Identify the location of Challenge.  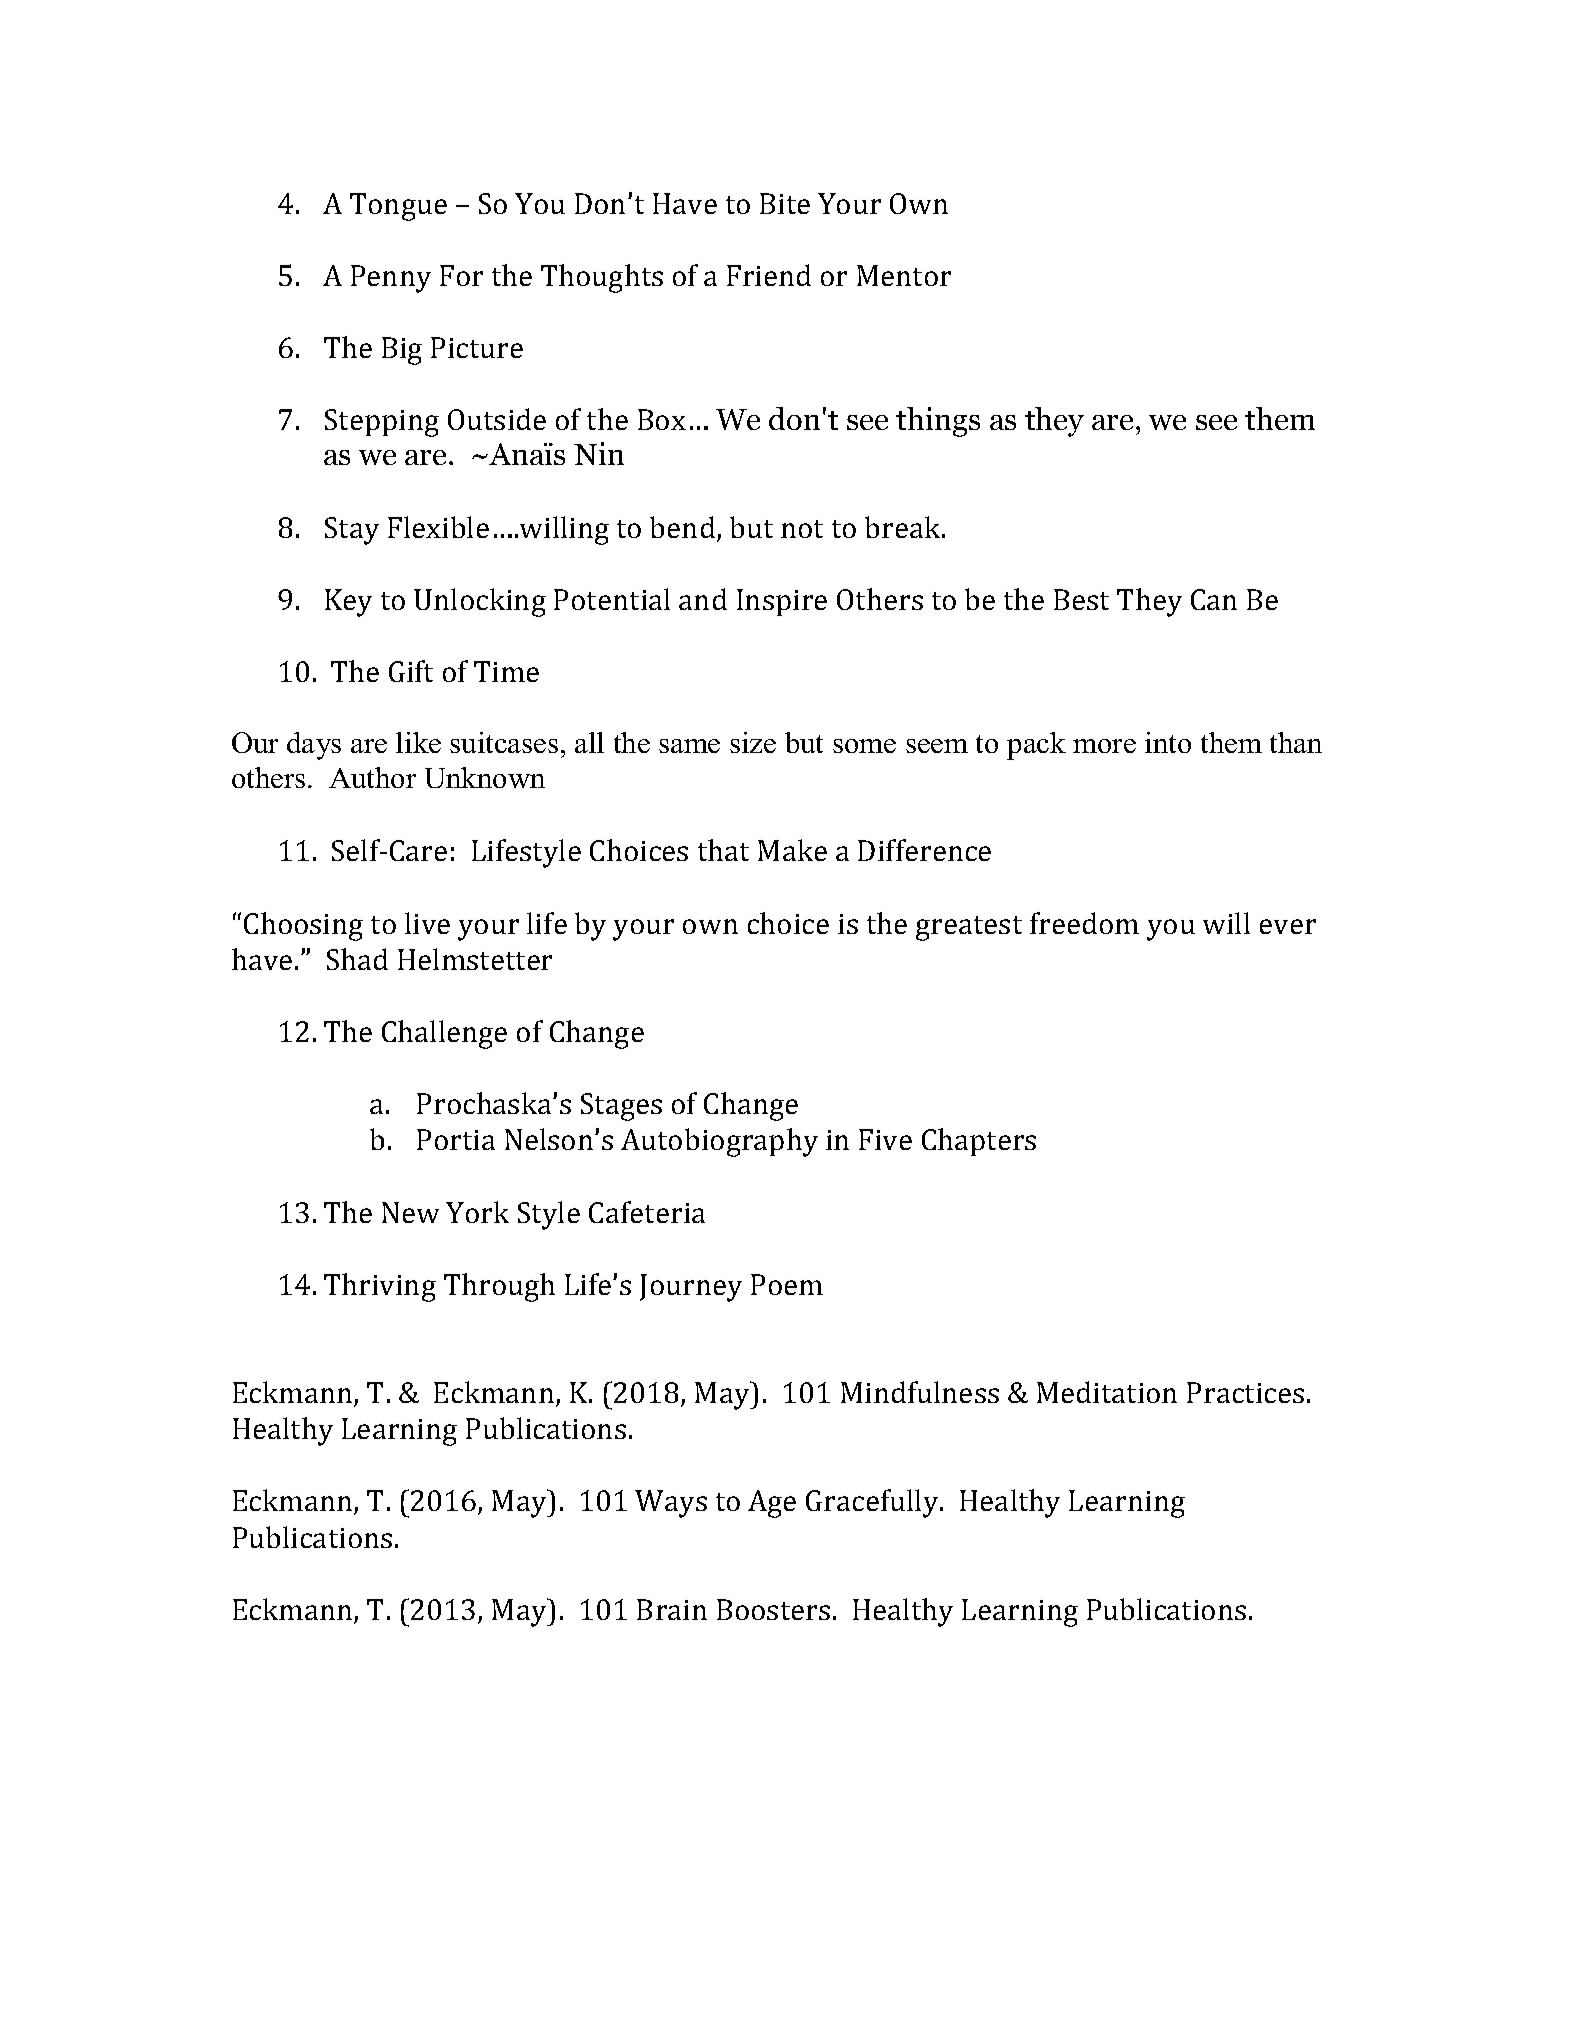
(444, 1034).
